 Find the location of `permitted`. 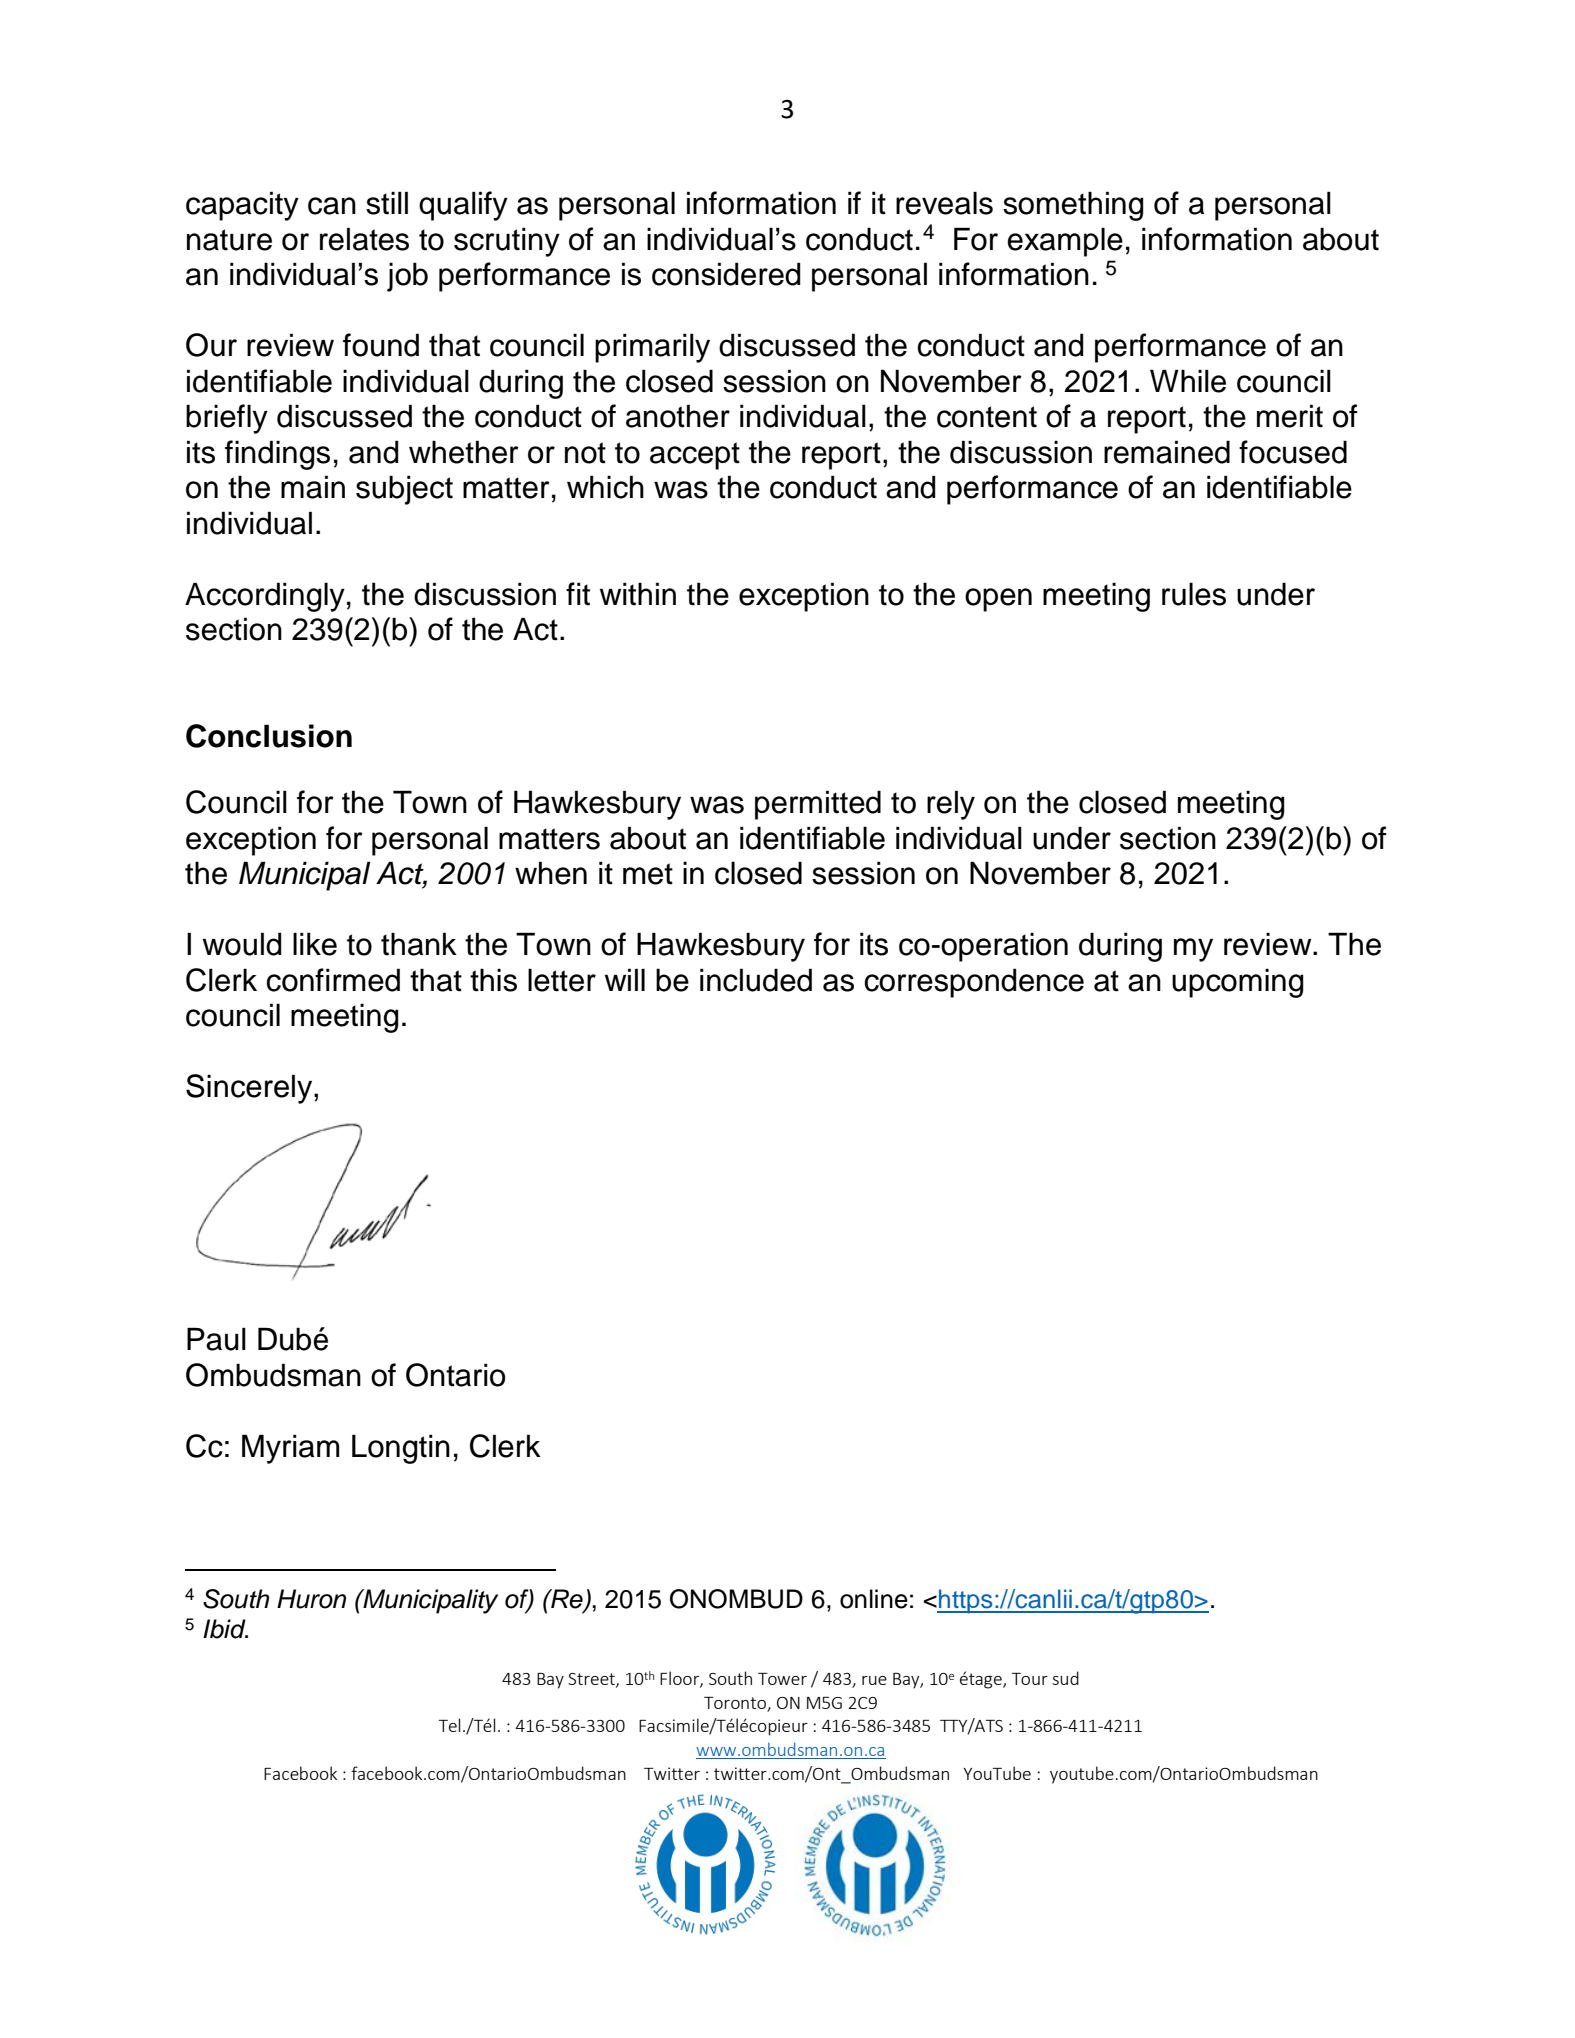

permitted is located at coordinates (818, 805).
